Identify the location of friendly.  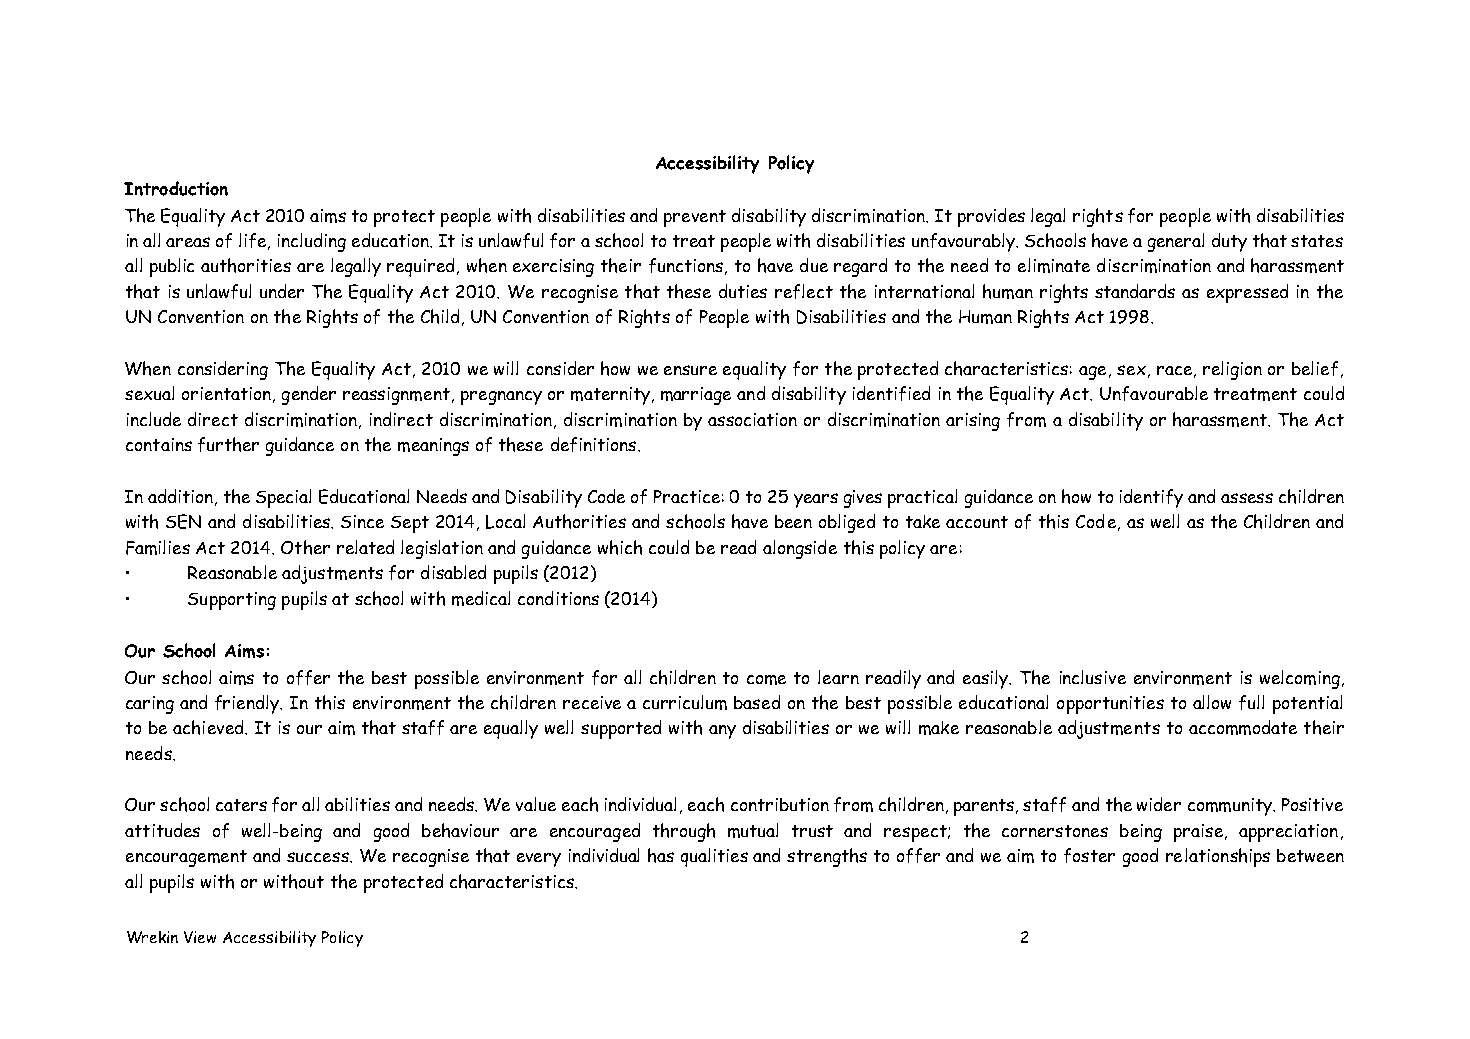
(248, 704).
